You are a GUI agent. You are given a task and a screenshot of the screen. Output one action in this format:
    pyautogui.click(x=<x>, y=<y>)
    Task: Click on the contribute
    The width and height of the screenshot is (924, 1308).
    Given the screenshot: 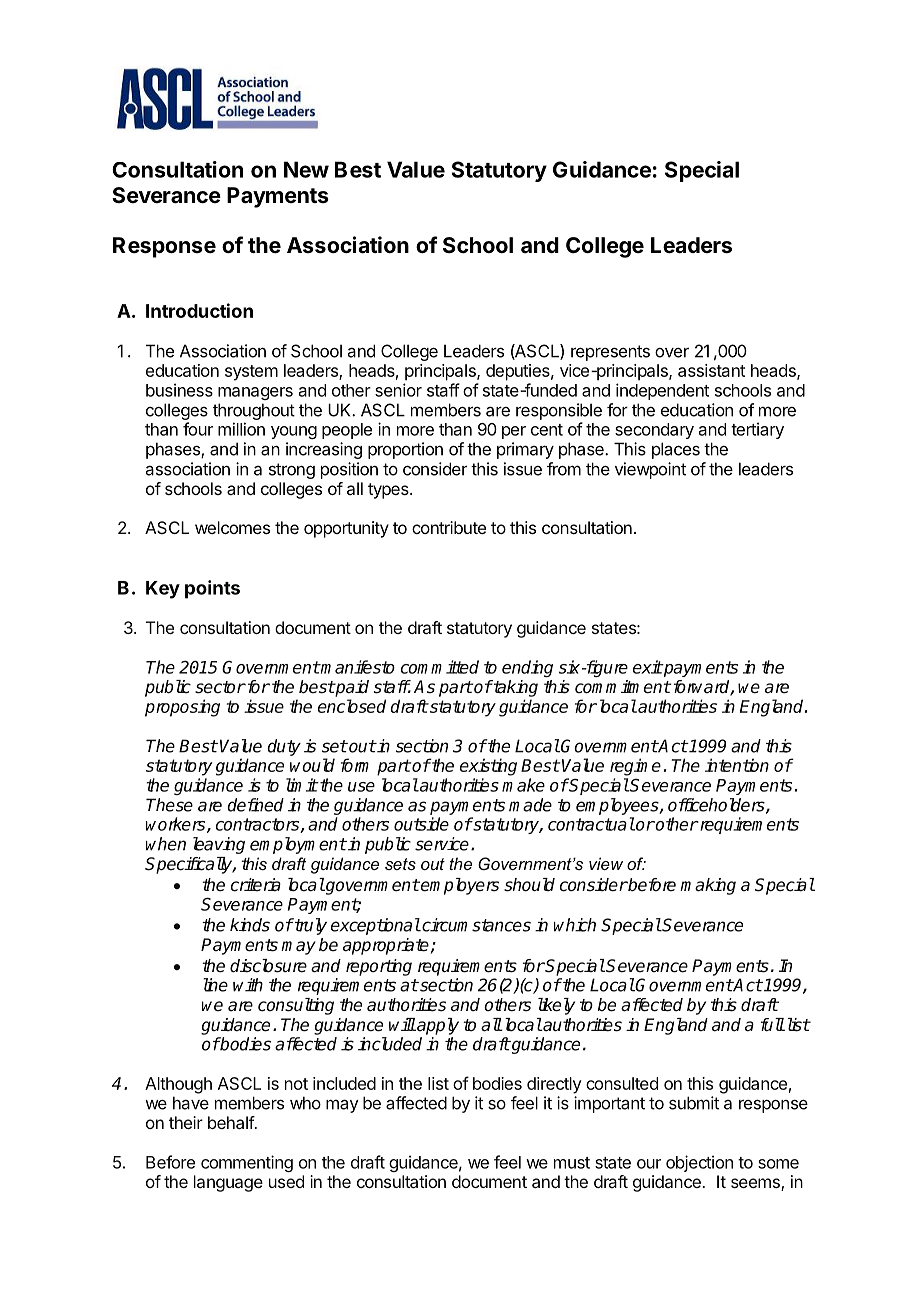 What is the action you would take?
    pyautogui.click(x=449, y=527)
